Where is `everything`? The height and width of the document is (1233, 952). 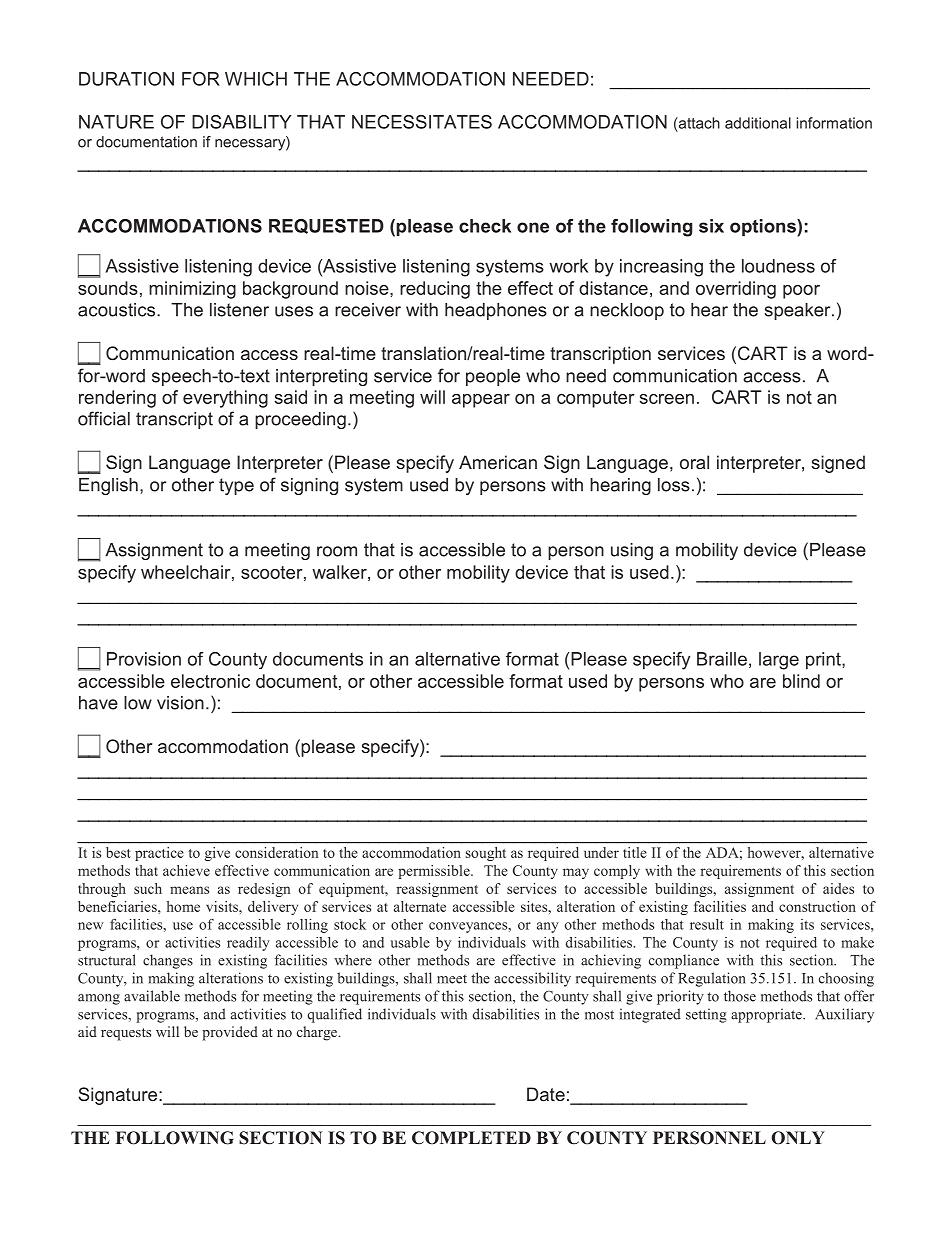
everything is located at coordinates (225, 399).
